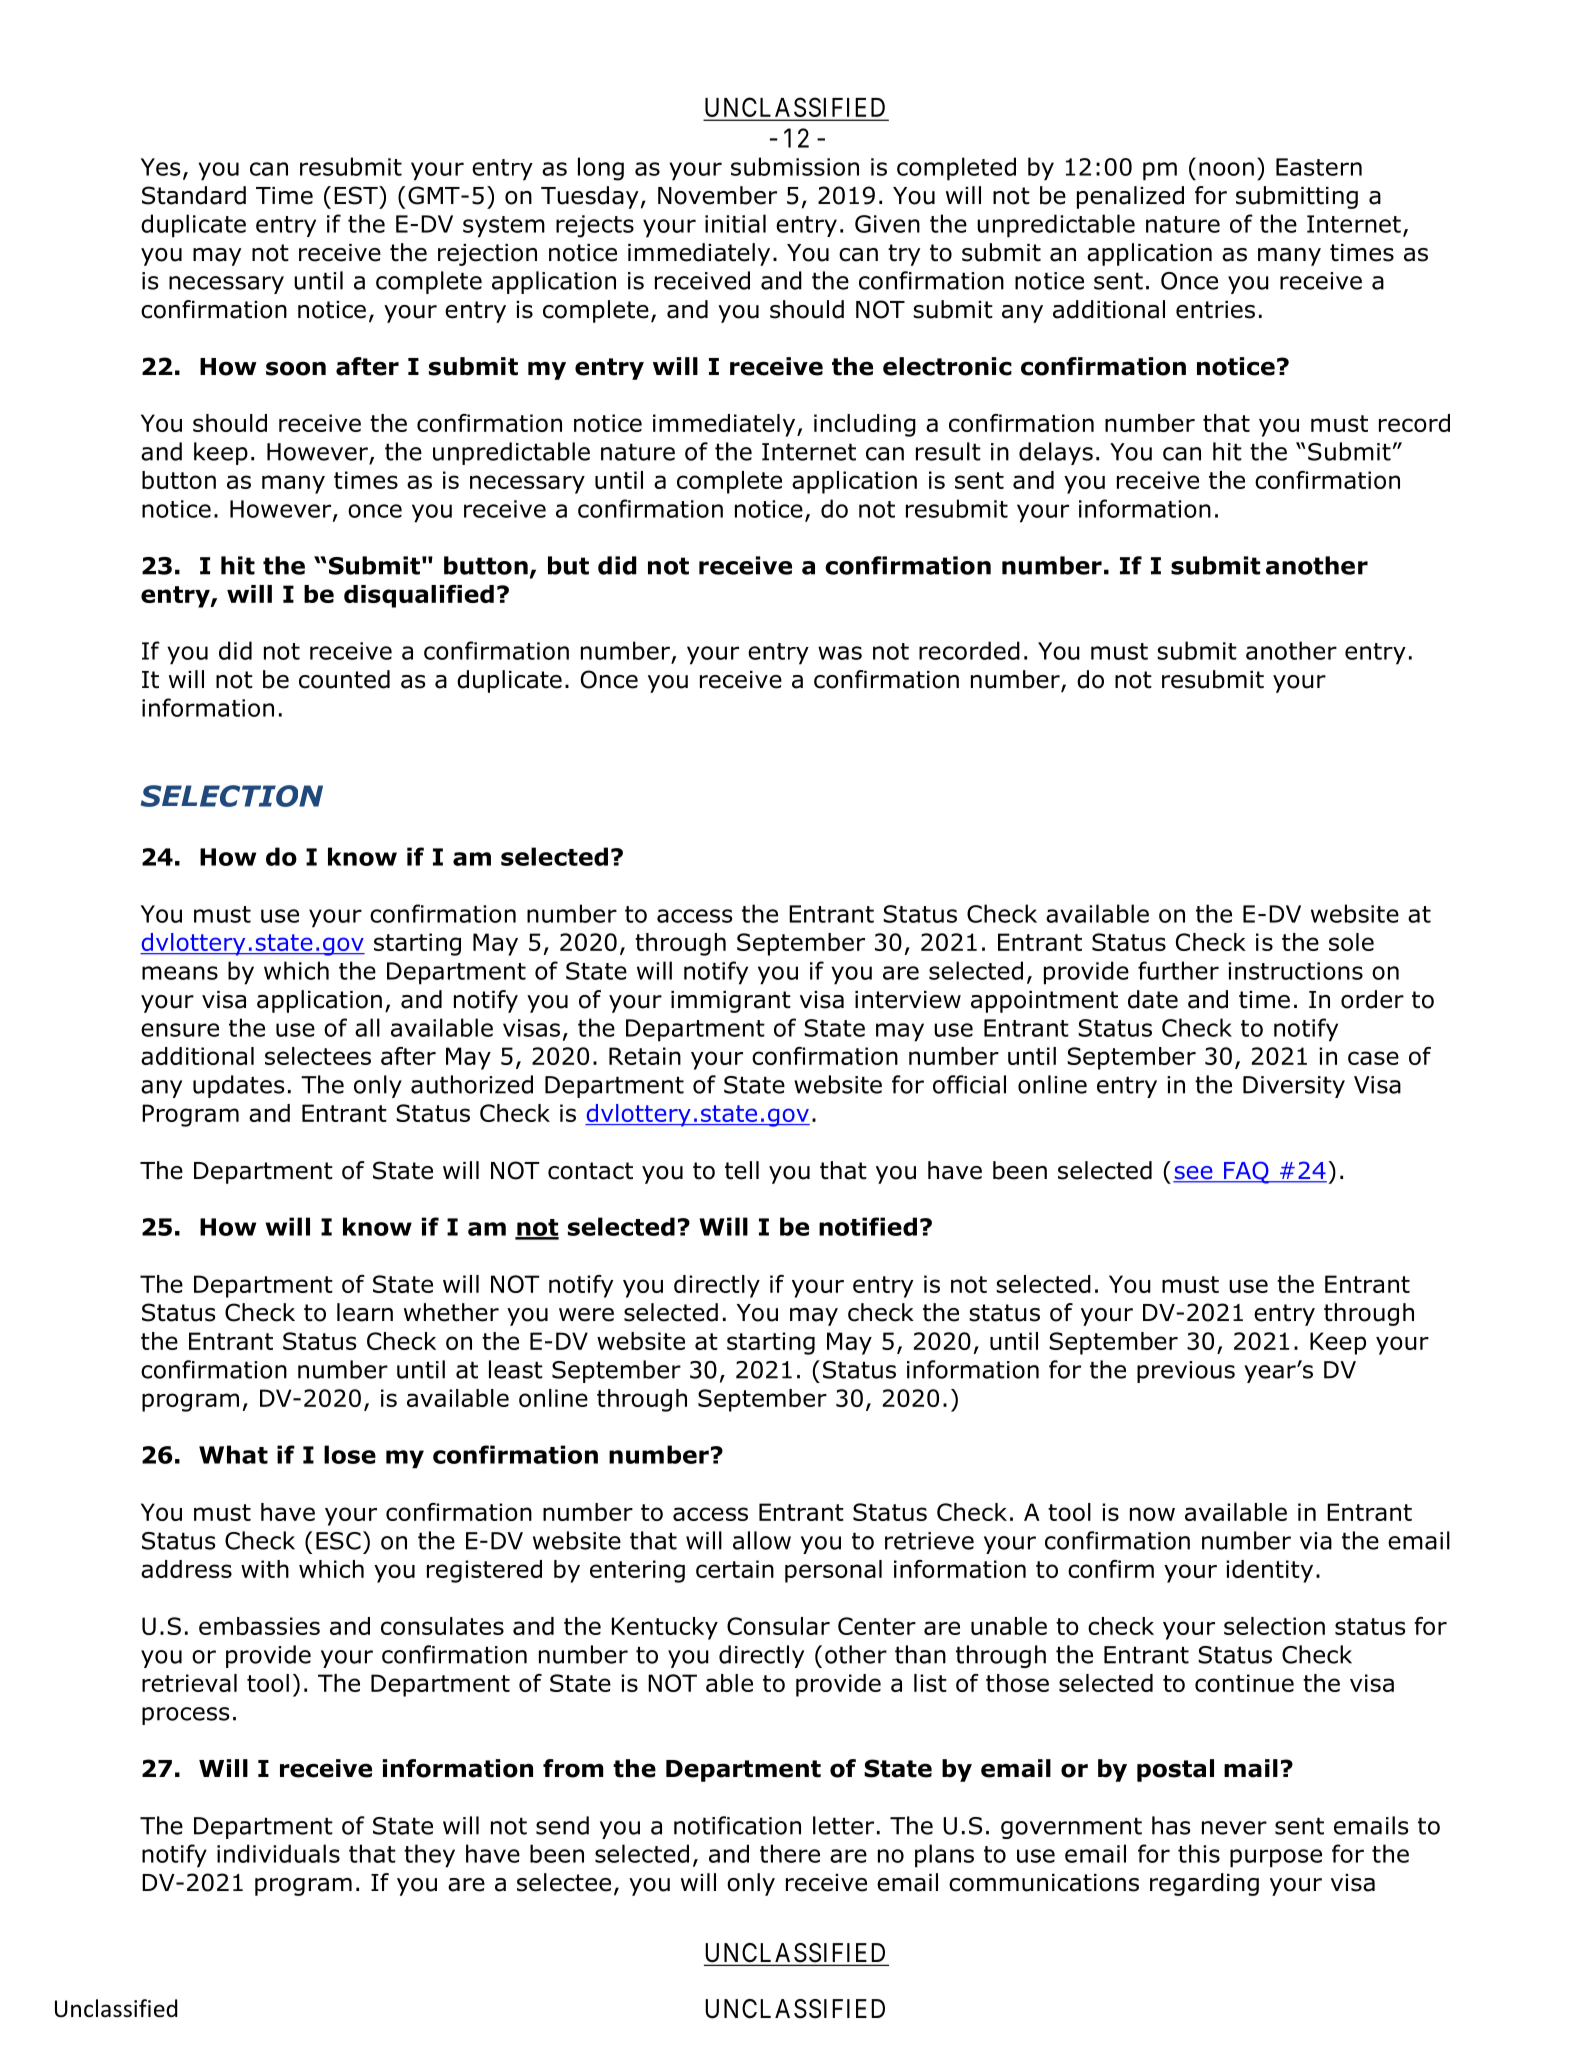 This image has width=1593, height=2062. Describe the element at coordinates (357, 195) in the image. I see `EST` at that location.
